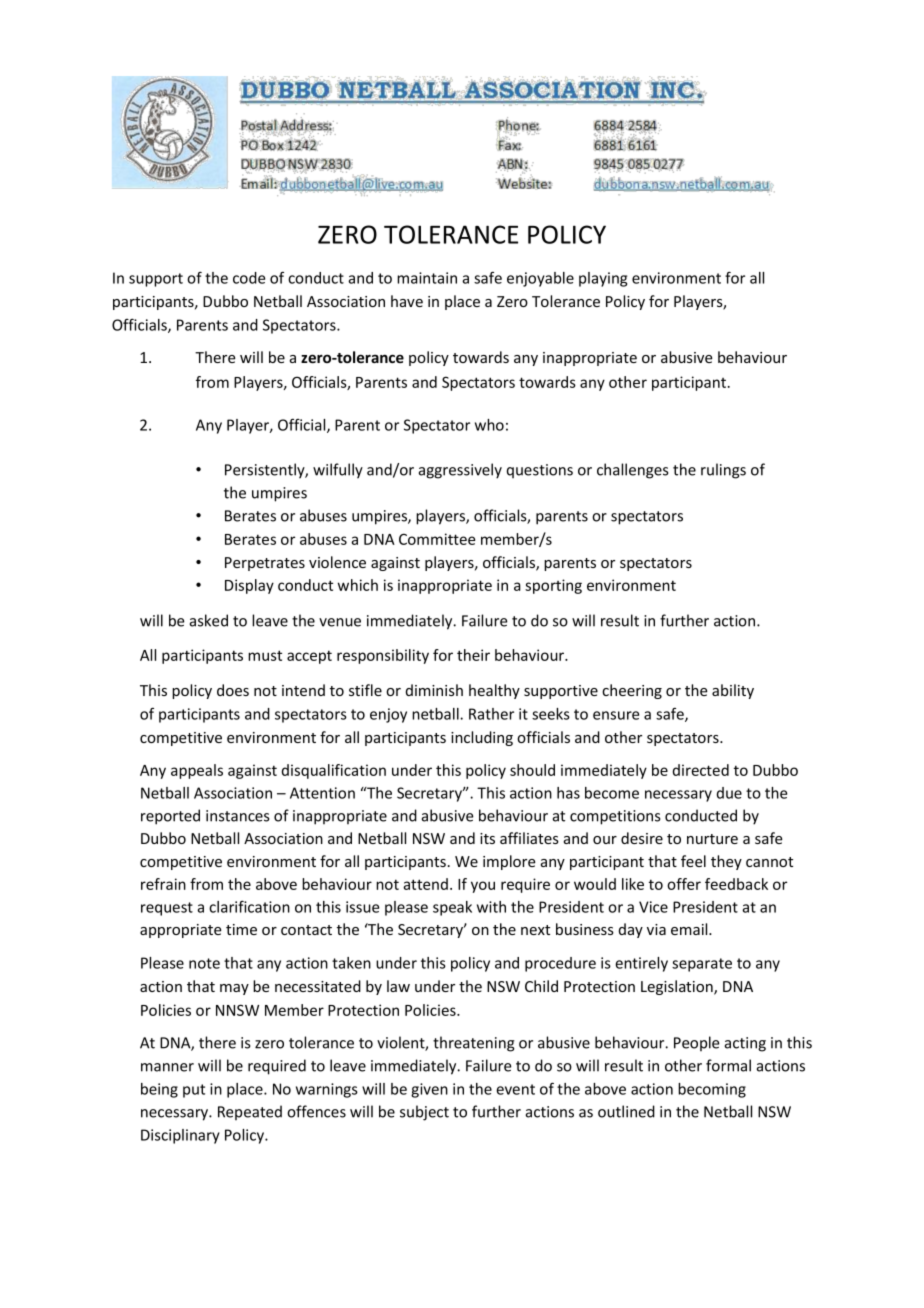 The width and height of the image is (924, 1308). Describe the element at coordinates (712, 1090) in the image. I see `becoming` at that location.
